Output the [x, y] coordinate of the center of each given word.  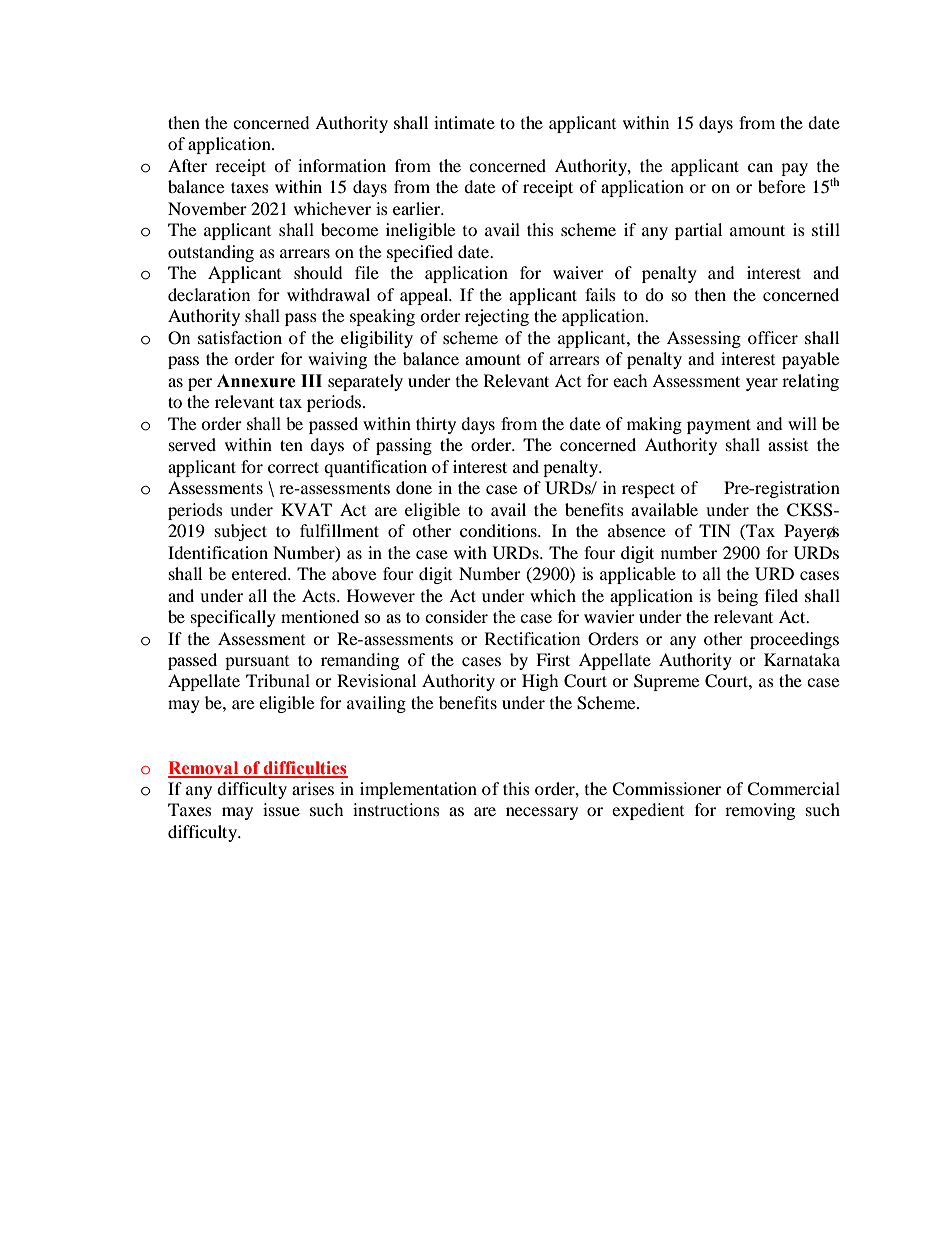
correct [293, 467]
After [187, 165]
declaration [209, 294]
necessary [542, 813]
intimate [464, 122]
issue [281, 809]
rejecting [497, 317]
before [781, 186]
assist [788, 444]
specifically [233, 618]
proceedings [794, 640]
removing [760, 811]
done [414, 487]
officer [773, 337]
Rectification [532, 638]
